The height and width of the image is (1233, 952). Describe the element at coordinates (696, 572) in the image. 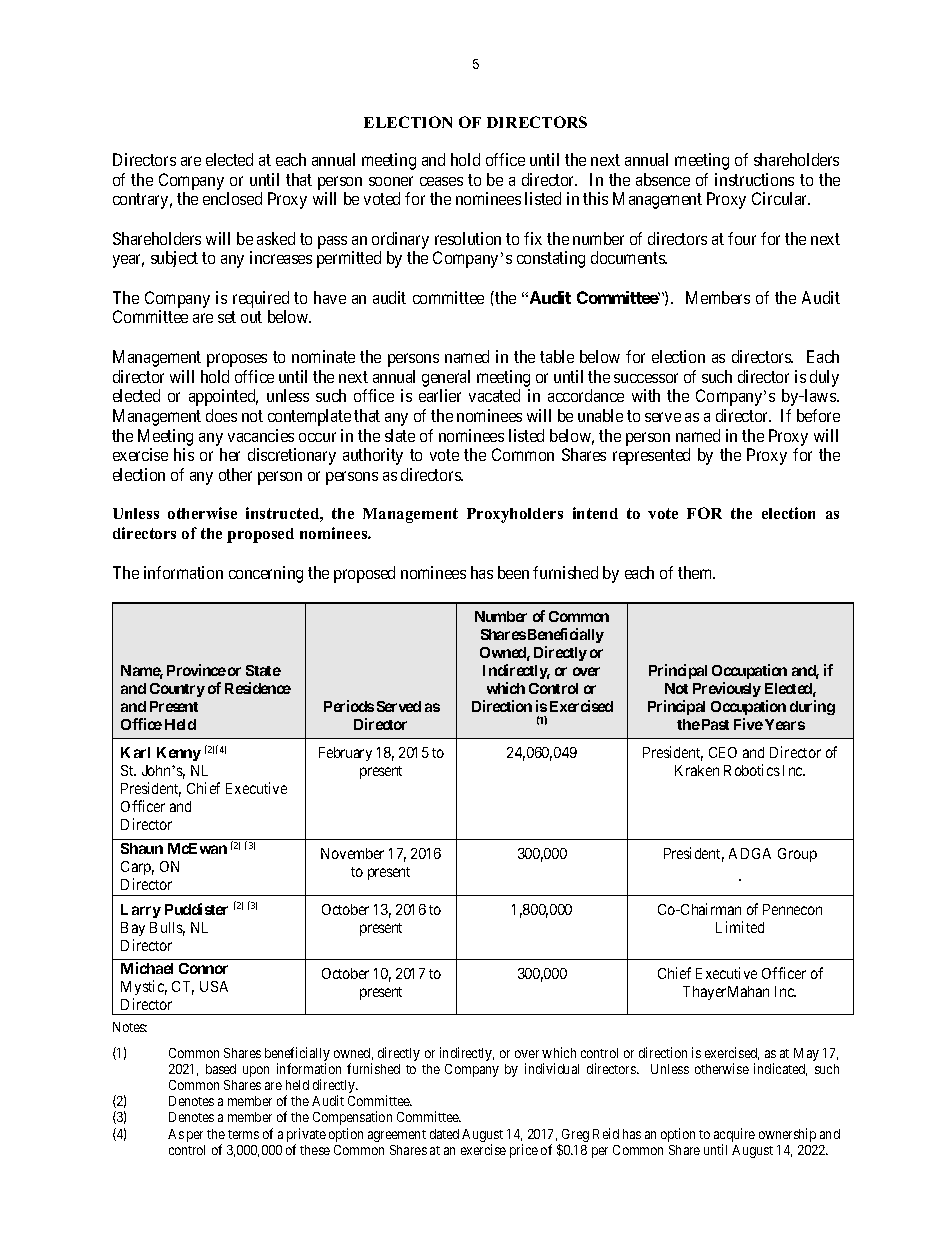

I see `them` at that location.
